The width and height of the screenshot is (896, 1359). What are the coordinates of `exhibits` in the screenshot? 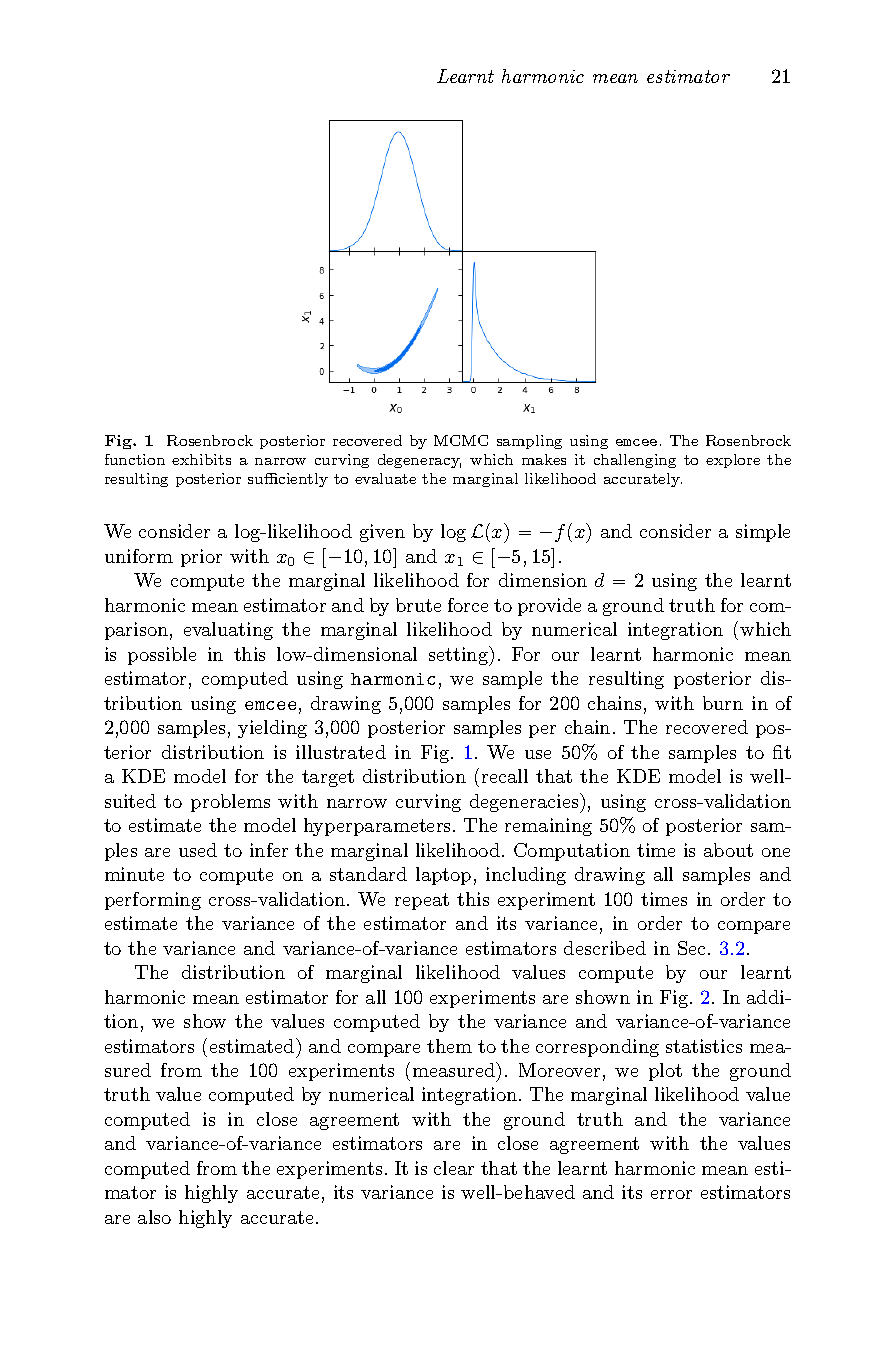 It's located at (201, 459).
